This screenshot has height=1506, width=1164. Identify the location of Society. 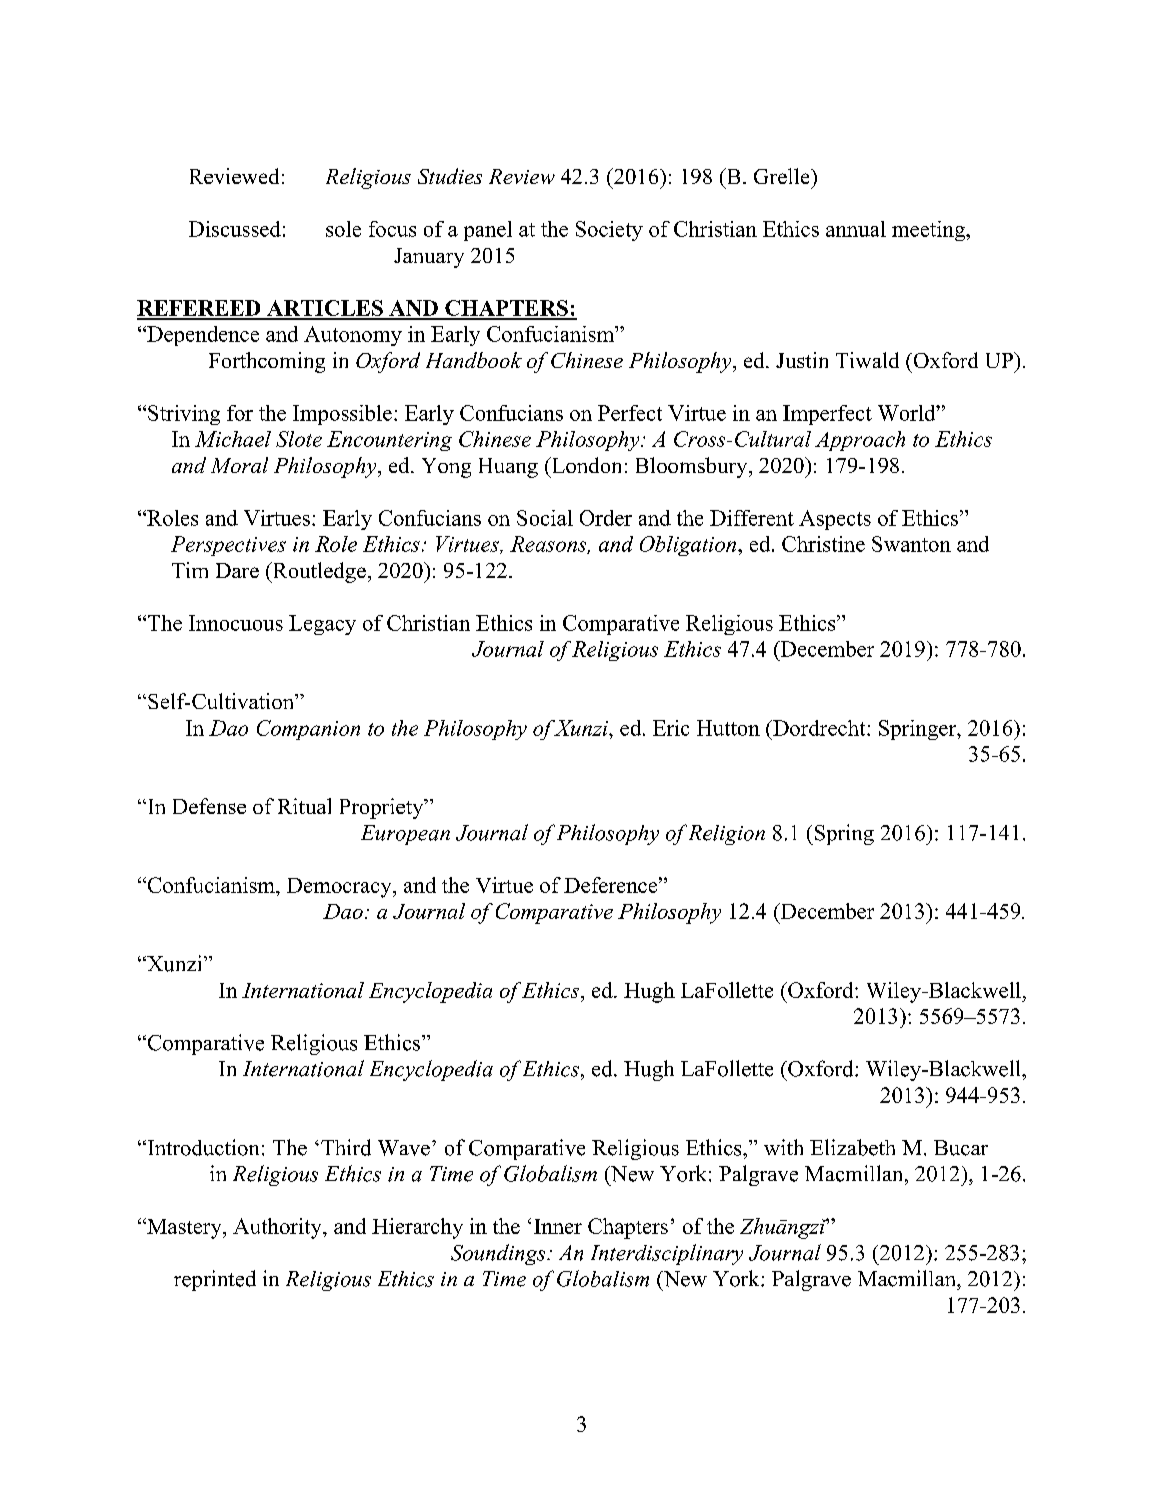
(609, 231).
